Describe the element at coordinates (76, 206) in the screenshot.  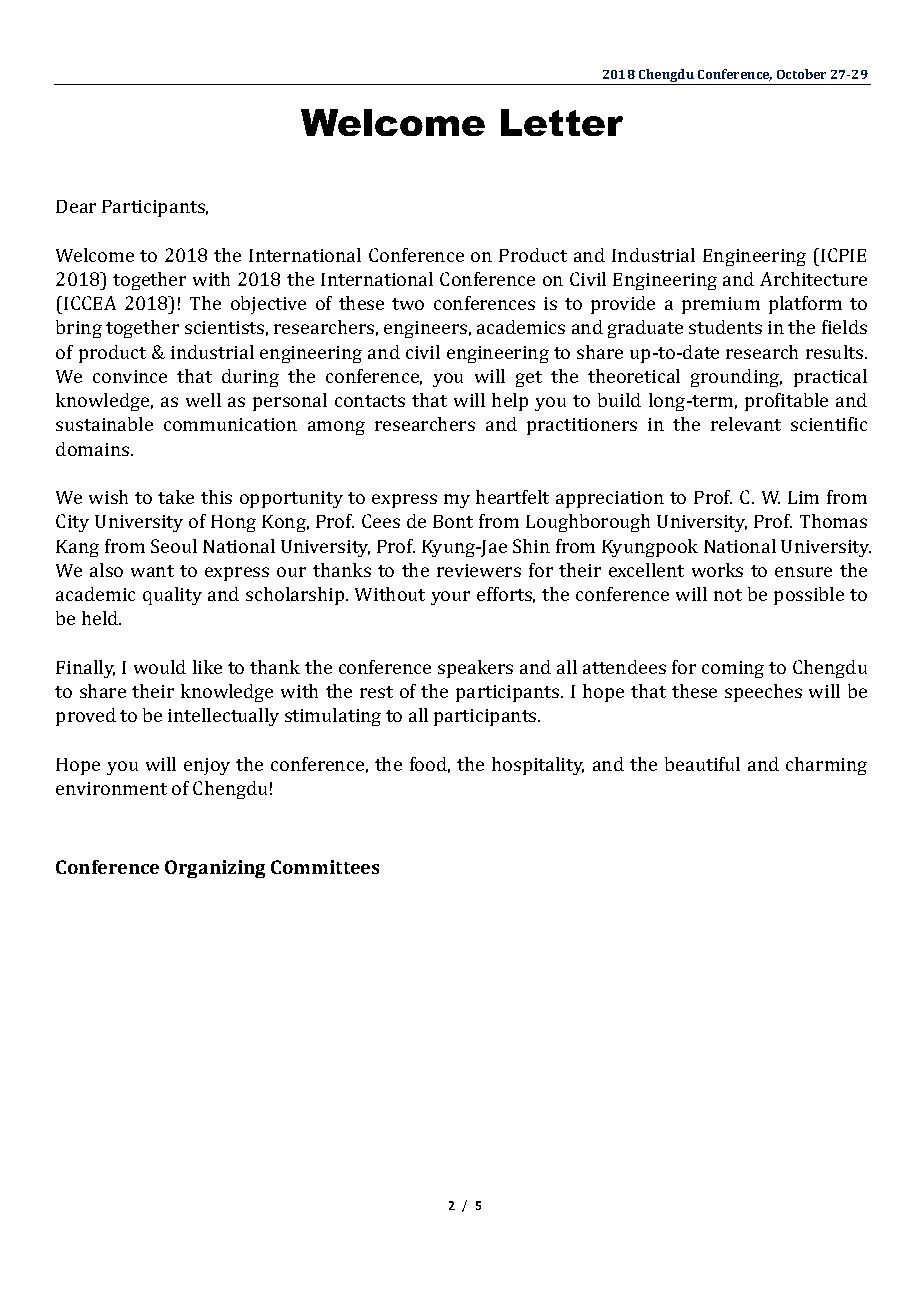
I see `Dear` at that location.
